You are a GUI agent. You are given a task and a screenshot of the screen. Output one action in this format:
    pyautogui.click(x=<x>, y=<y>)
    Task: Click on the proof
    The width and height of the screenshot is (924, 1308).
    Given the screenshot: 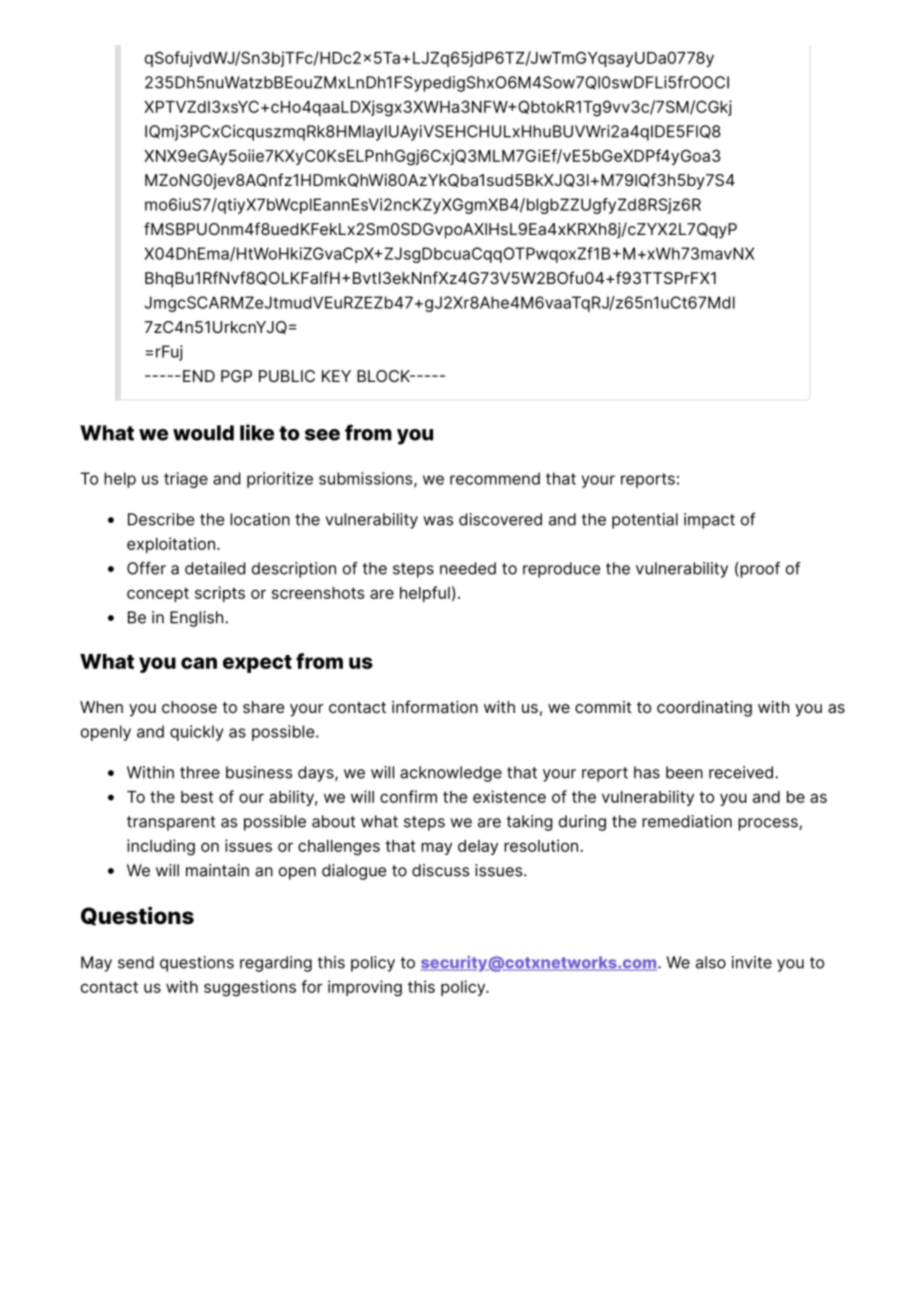 What is the action you would take?
    pyautogui.click(x=759, y=570)
